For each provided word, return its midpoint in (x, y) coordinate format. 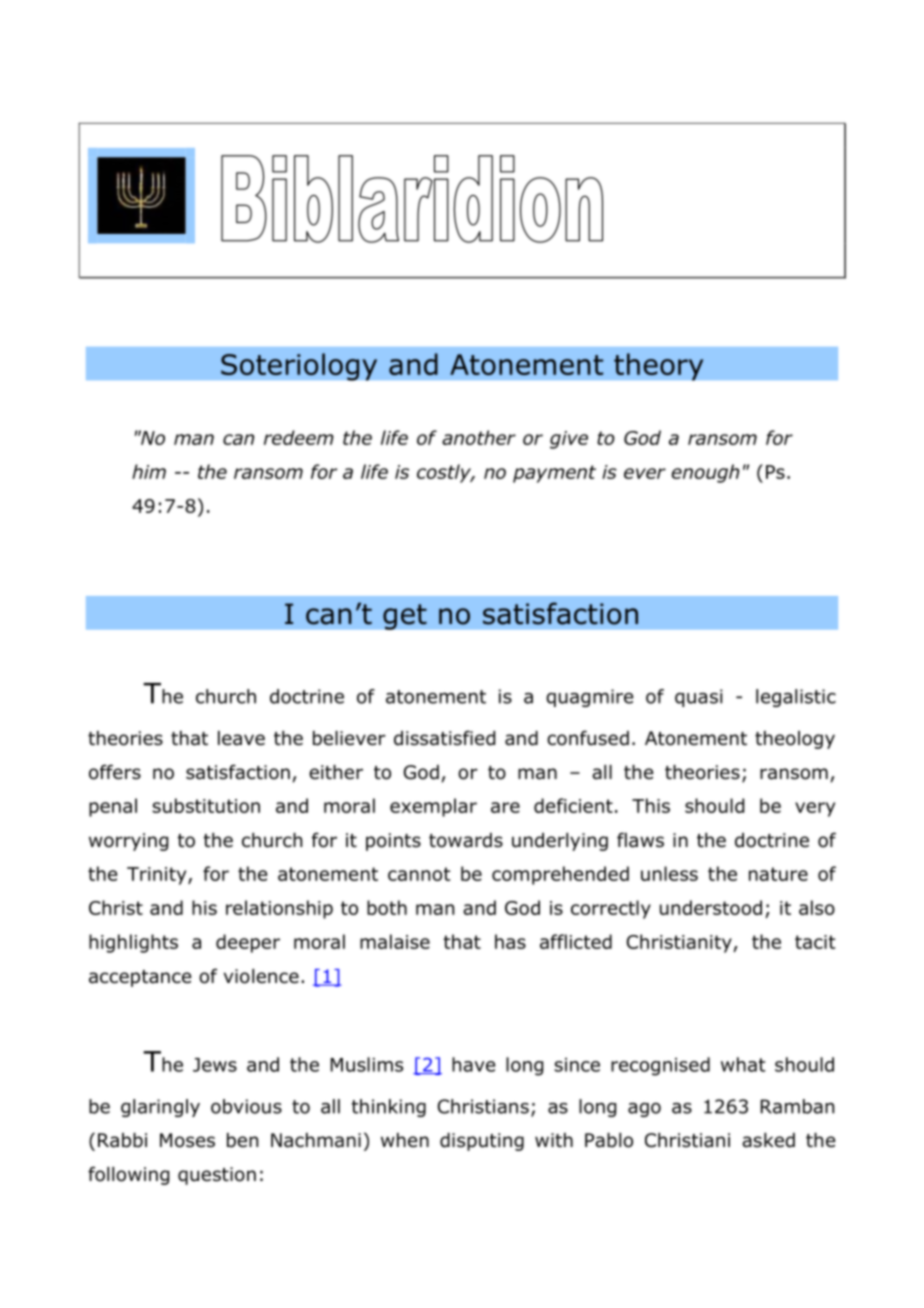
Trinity (158, 876)
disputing (482, 1142)
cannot (419, 874)
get (405, 617)
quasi (699, 698)
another (479, 437)
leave (241, 738)
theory (659, 367)
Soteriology (299, 367)
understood (711, 907)
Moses (187, 1140)
